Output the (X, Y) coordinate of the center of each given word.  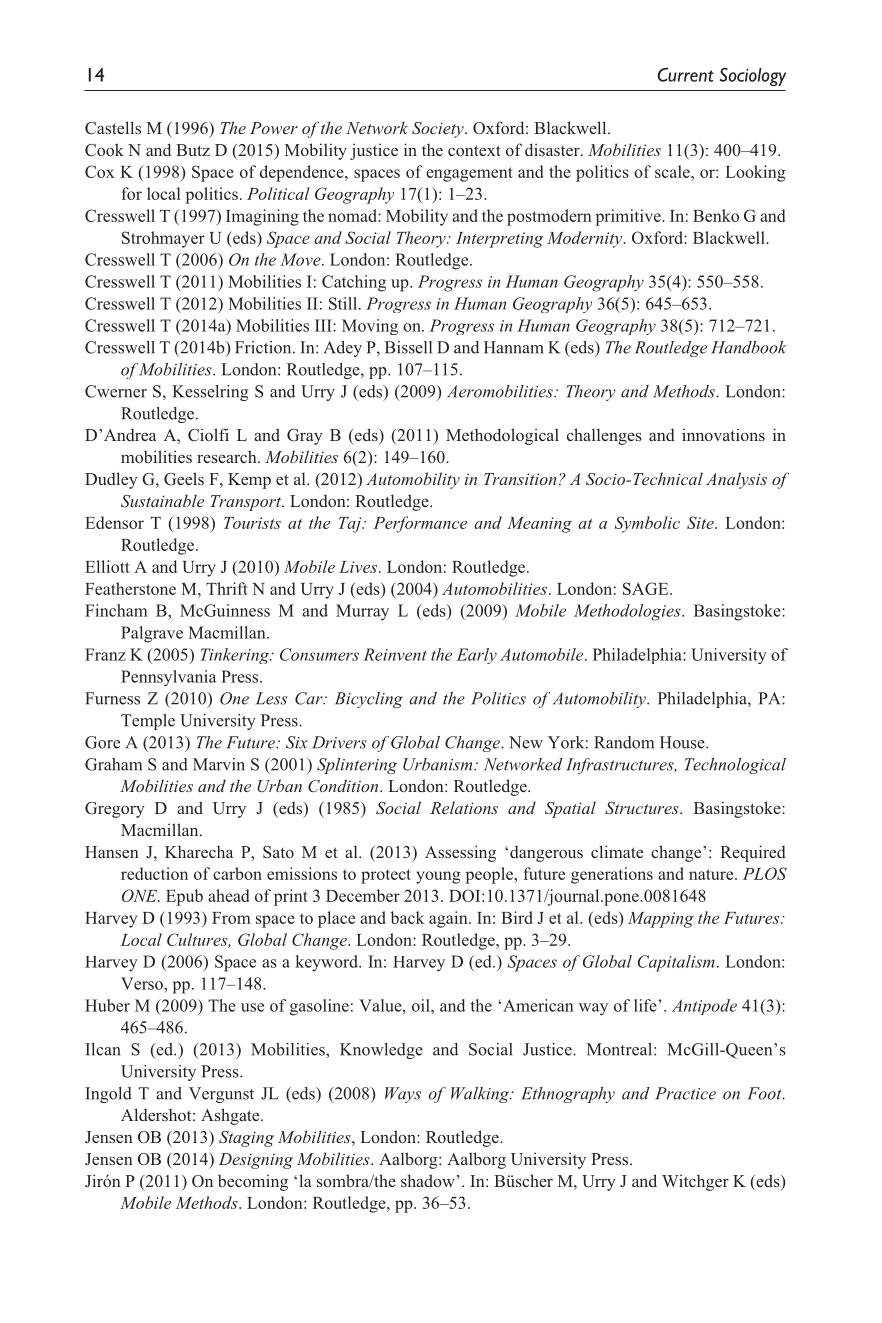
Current (686, 74)
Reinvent (395, 654)
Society (439, 130)
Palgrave (152, 634)
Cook (104, 150)
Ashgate (231, 1116)
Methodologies (628, 612)
